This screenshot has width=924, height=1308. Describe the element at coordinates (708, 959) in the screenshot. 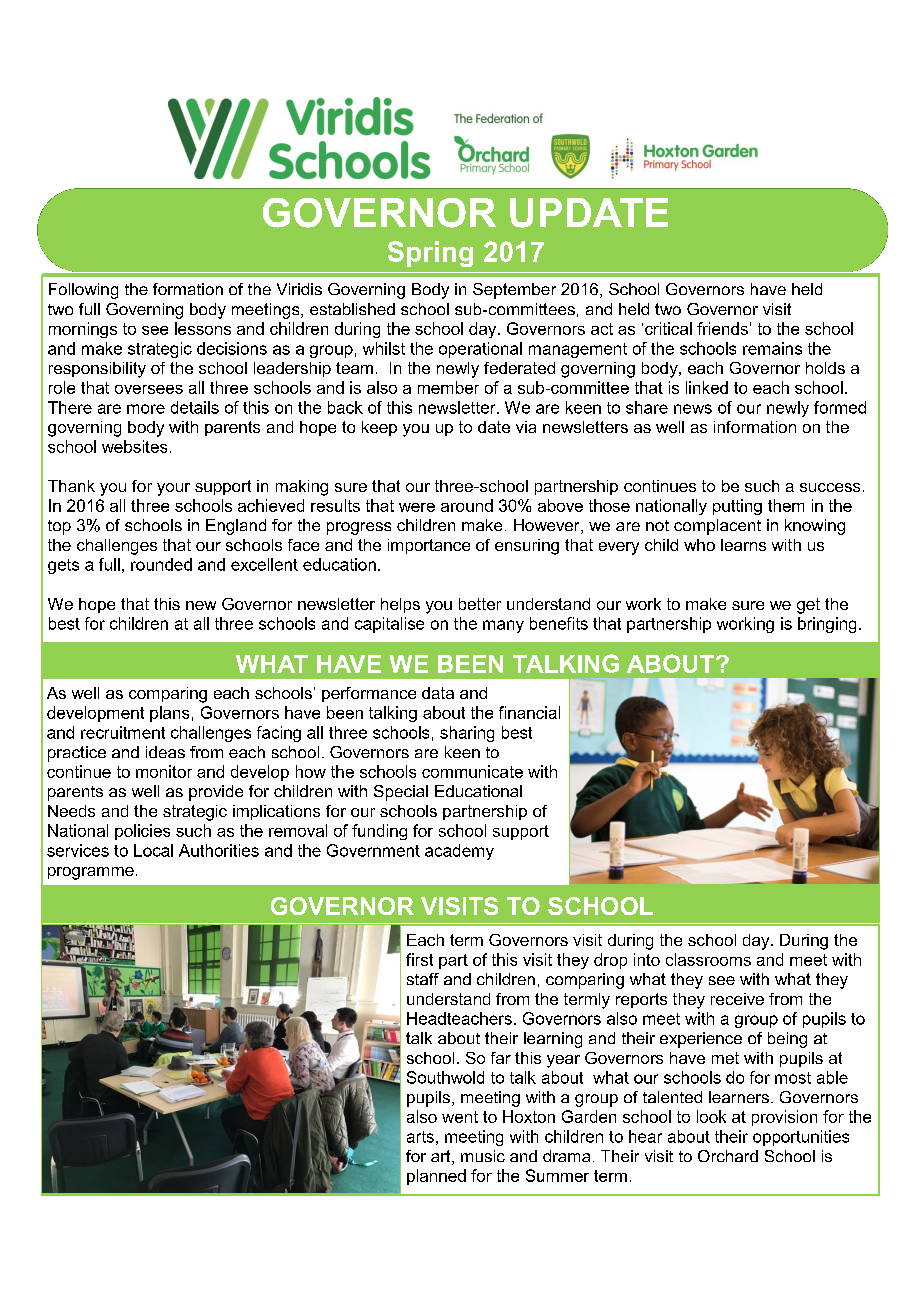

I see `classrooms` at that location.
